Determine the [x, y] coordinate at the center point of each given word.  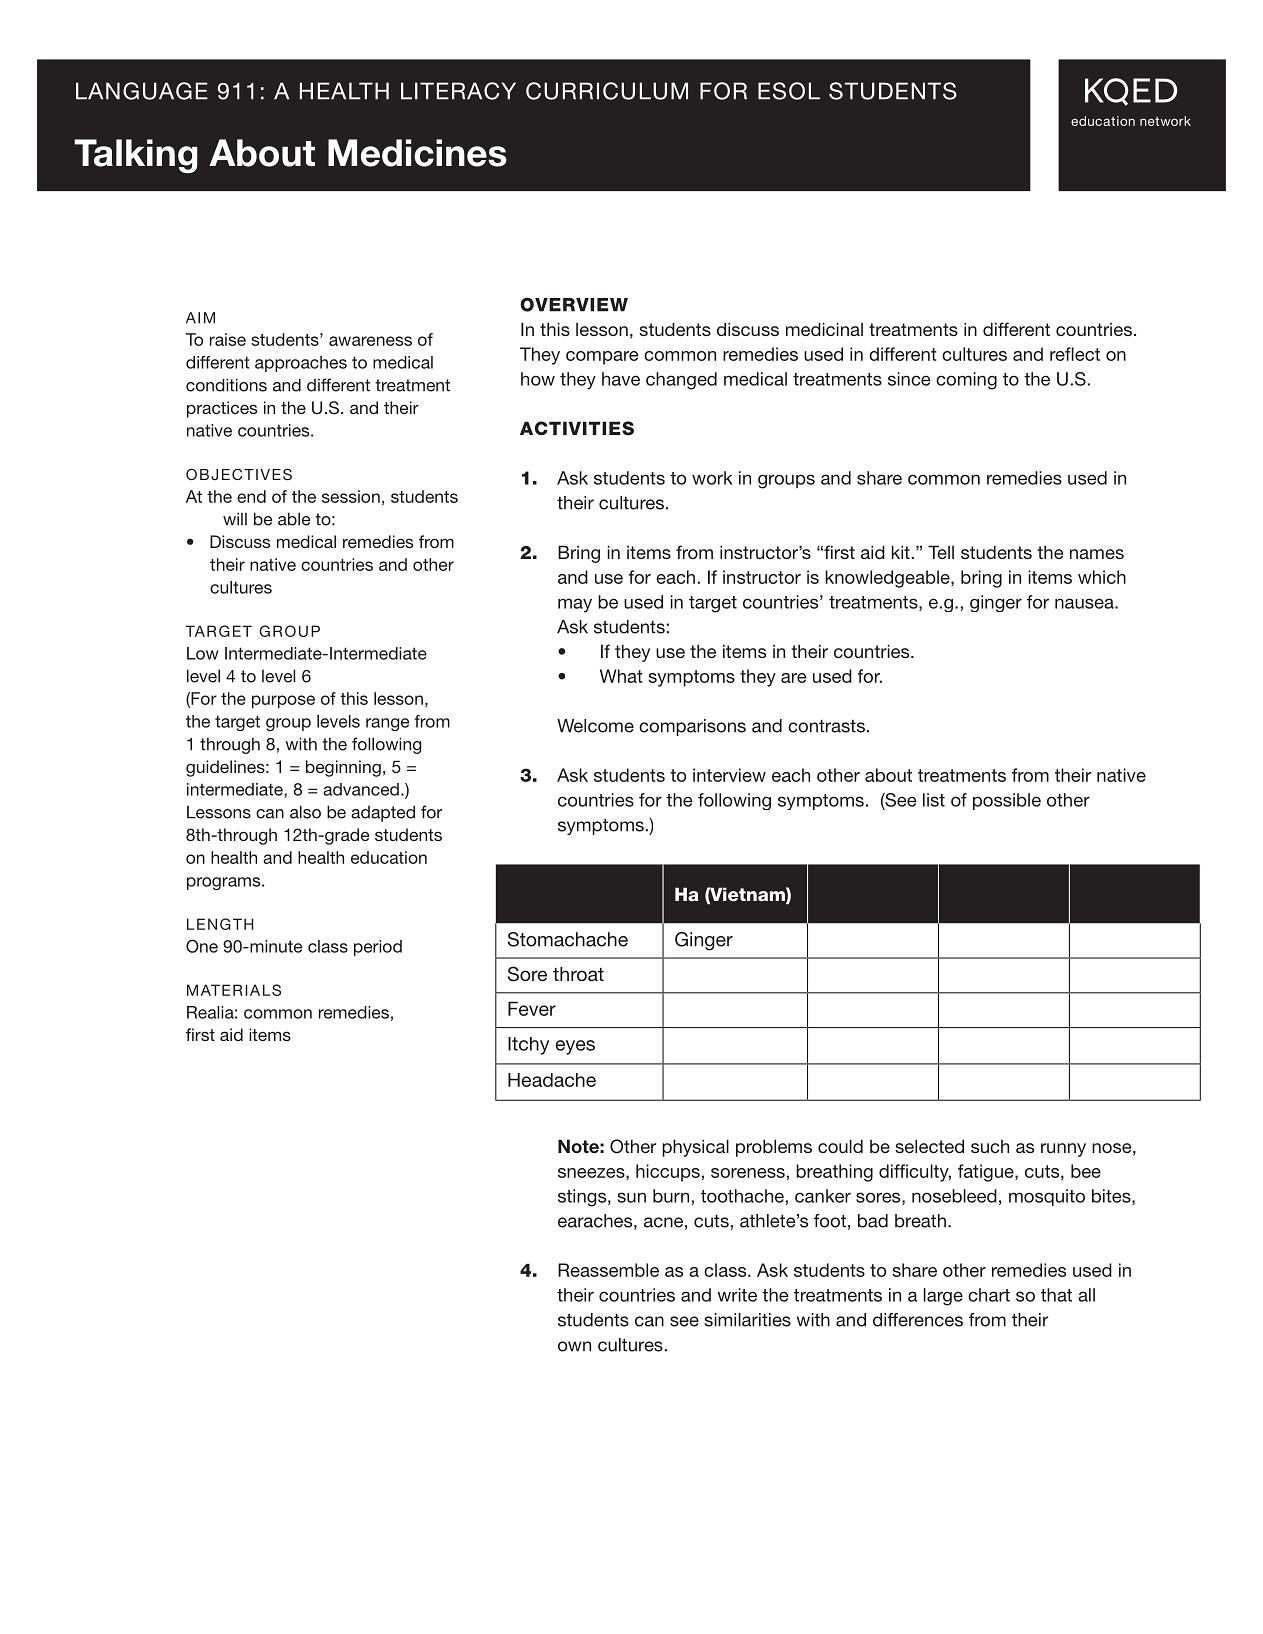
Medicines [417, 153]
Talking [135, 156]
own [574, 1346]
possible [1007, 801]
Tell [941, 552]
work [712, 478]
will [235, 519]
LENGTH [220, 924]
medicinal [824, 329]
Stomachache [568, 939]
